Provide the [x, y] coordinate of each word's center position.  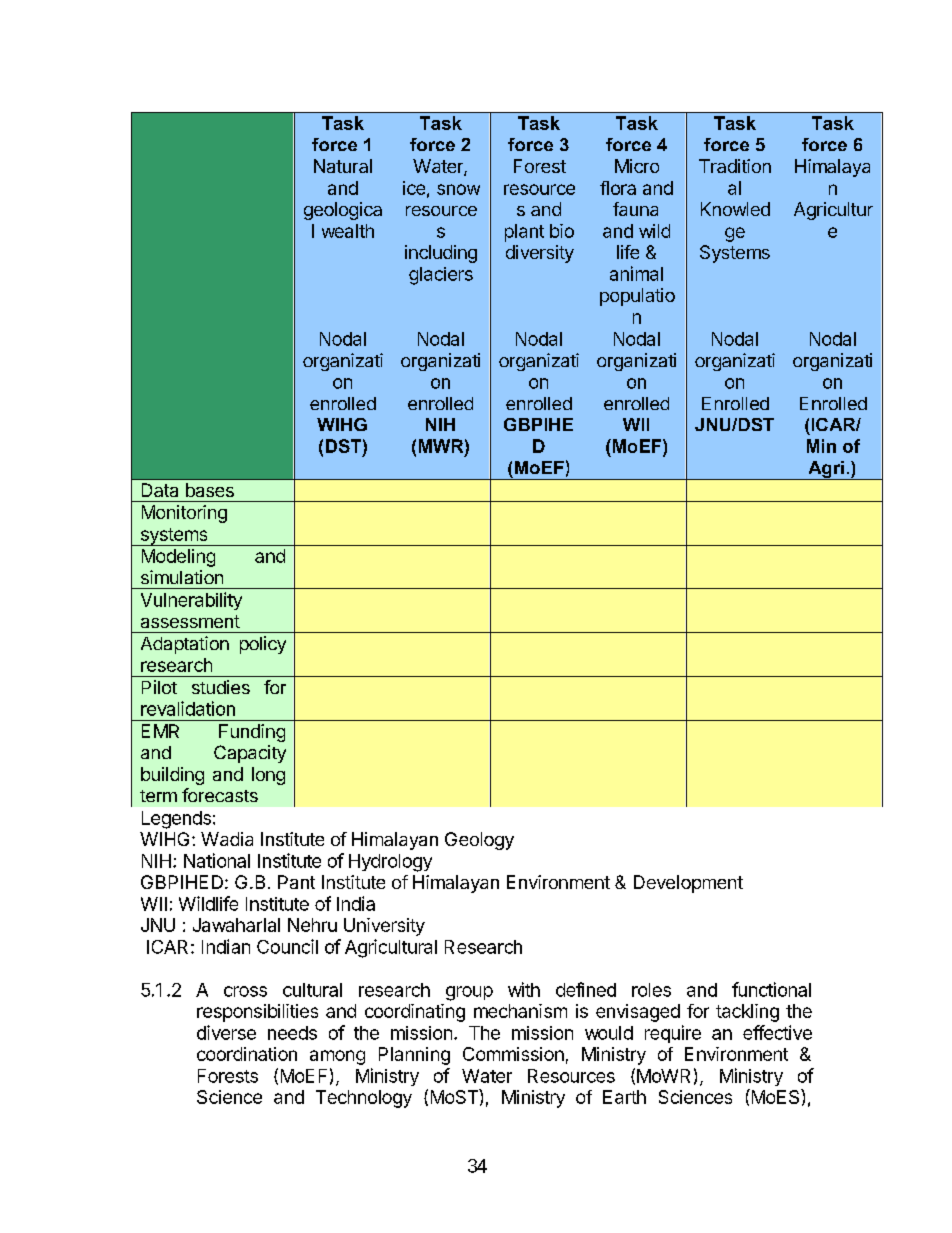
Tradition [735, 166]
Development [688, 884]
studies [221, 687]
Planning [414, 1056]
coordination [247, 1054]
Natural [343, 166]
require [673, 1034]
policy [263, 645]
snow [458, 189]
